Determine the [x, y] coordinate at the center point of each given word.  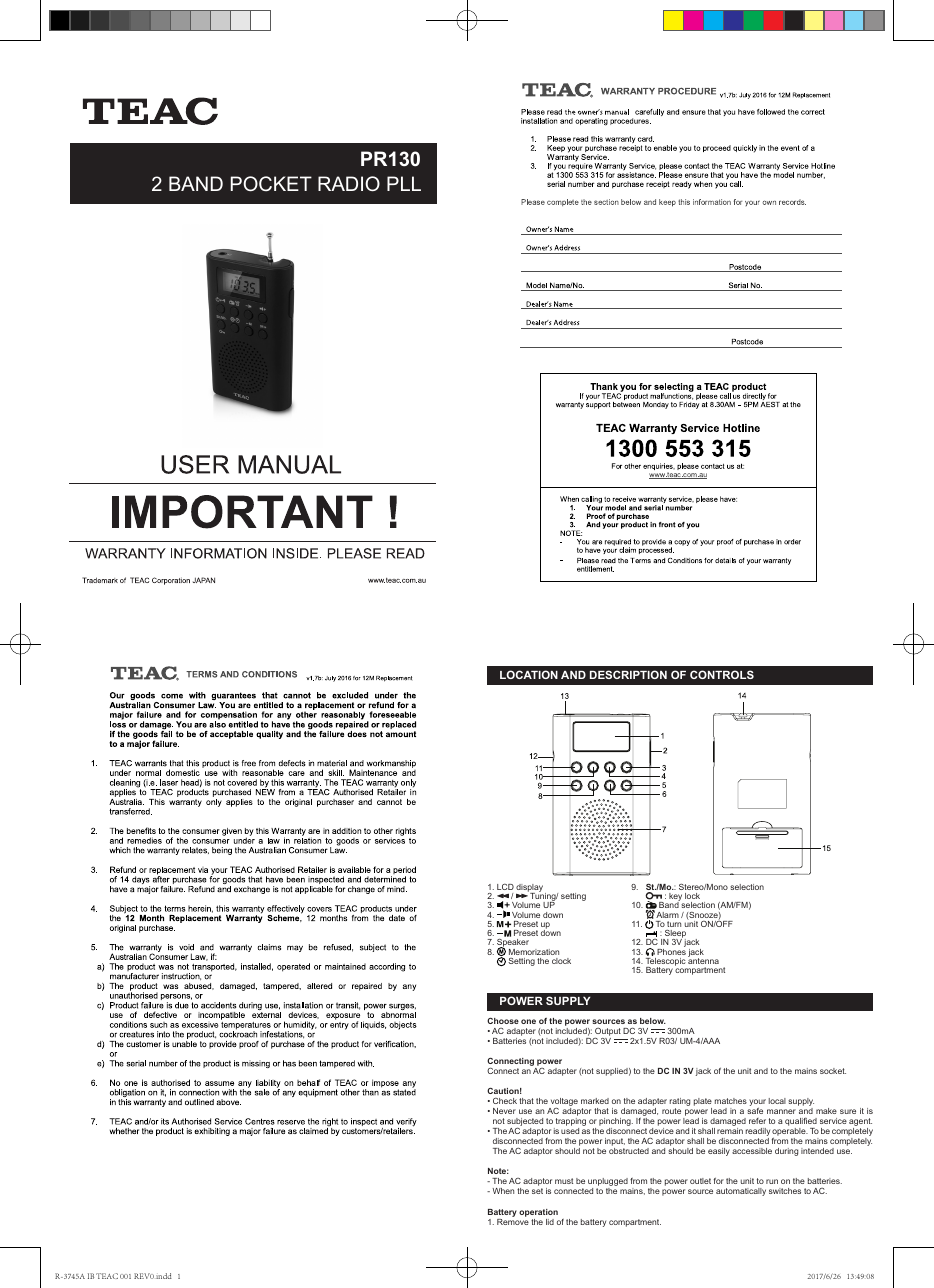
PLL [404, 183]
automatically [741, 1192]
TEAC [107, 1276]
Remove [513, 1220]
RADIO [349, 184]
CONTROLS [722, 674]
